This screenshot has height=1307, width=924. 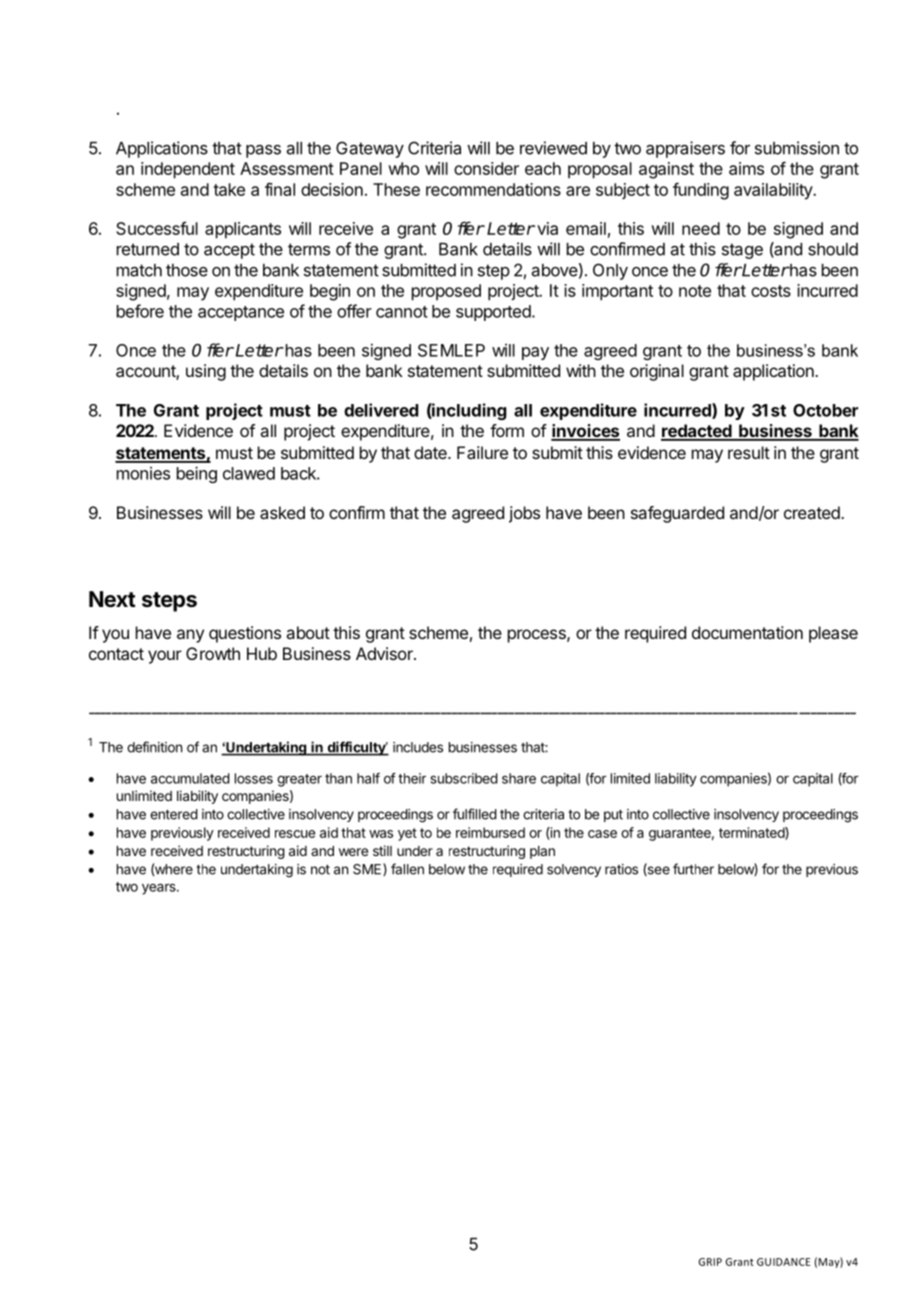 What do you see at coordinates (693, 869) in the screenshot?
I see `further` at bounding box center [693, 869].
